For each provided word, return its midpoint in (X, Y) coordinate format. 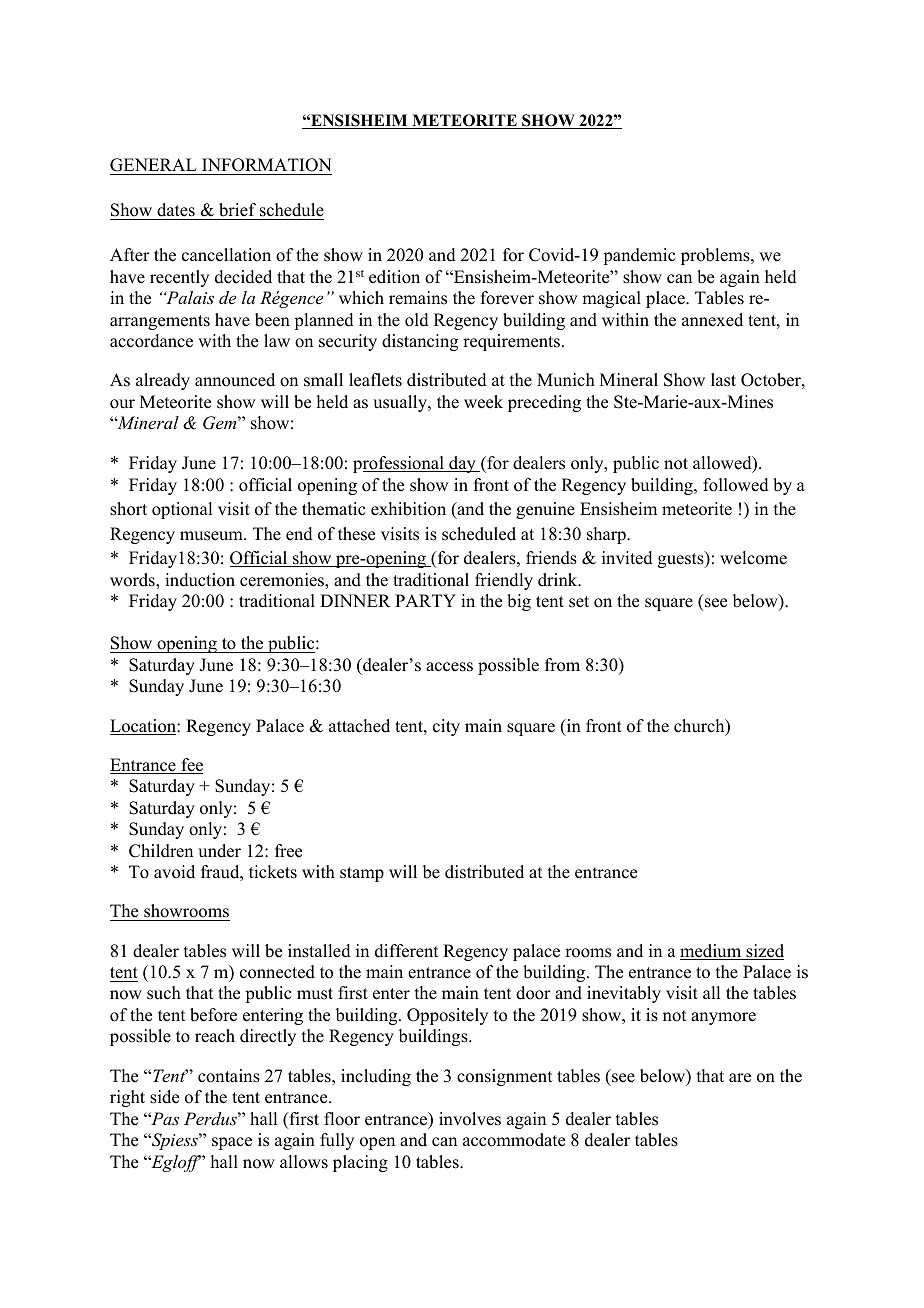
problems (716, 256)
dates (176, 211)
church (700, 727)
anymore (723, 1018)
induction (200, 580)
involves (470, 1119)
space (232, 1143)
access (449, 667)
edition (394, 277)
